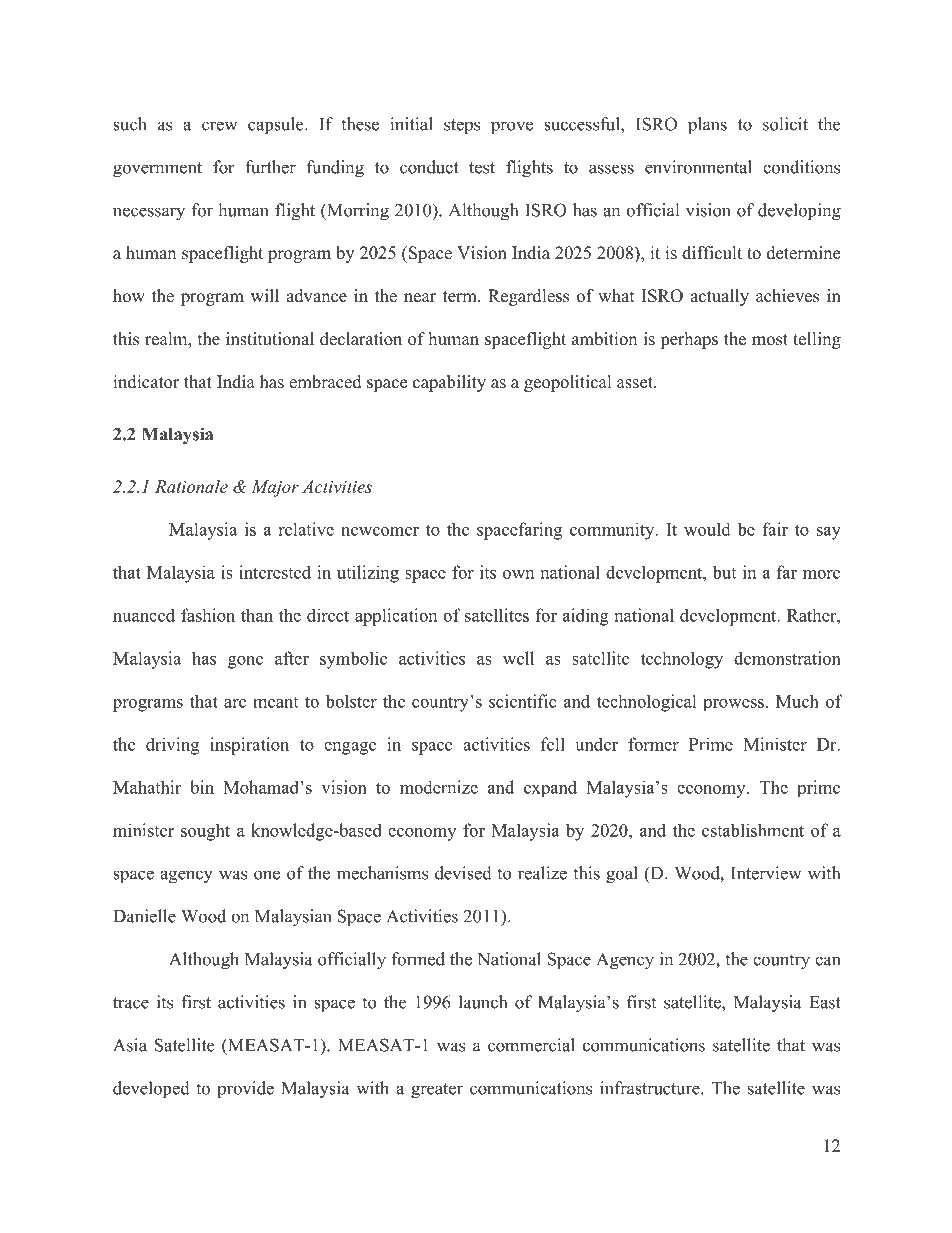 The height and width of the screenshot is (1233, 952). Describe the element at coordinates (518, 574) in the screenshot. I see `own` at that location.
